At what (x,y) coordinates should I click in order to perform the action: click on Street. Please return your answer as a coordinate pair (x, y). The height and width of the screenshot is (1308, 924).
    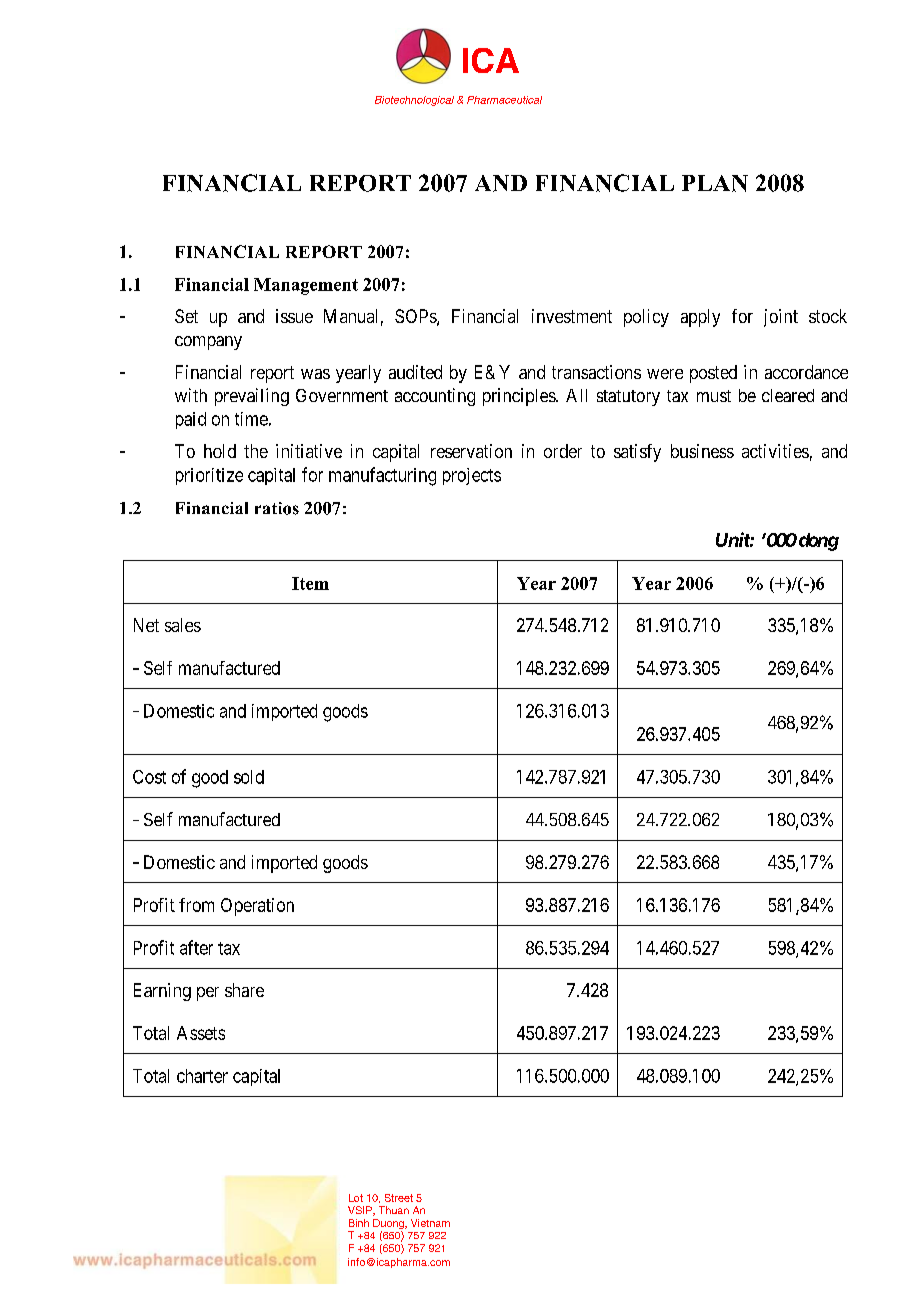
    Looking at the image, I should click on (399, 1198).
